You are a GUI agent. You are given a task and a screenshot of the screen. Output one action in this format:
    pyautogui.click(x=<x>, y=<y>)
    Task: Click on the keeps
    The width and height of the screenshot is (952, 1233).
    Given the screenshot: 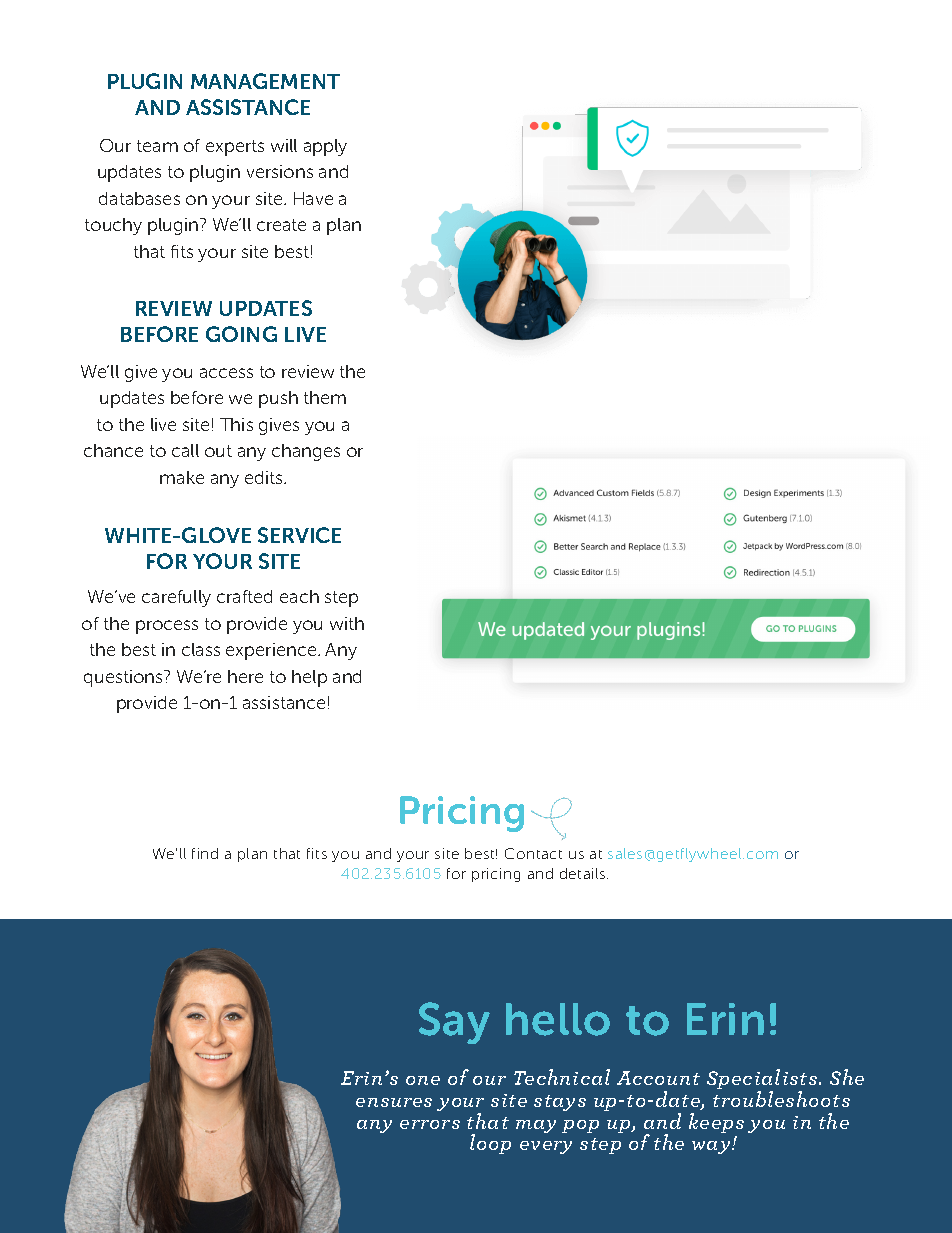 What is the action you would take?
    pyautogui.click(x=716, y=1123)
